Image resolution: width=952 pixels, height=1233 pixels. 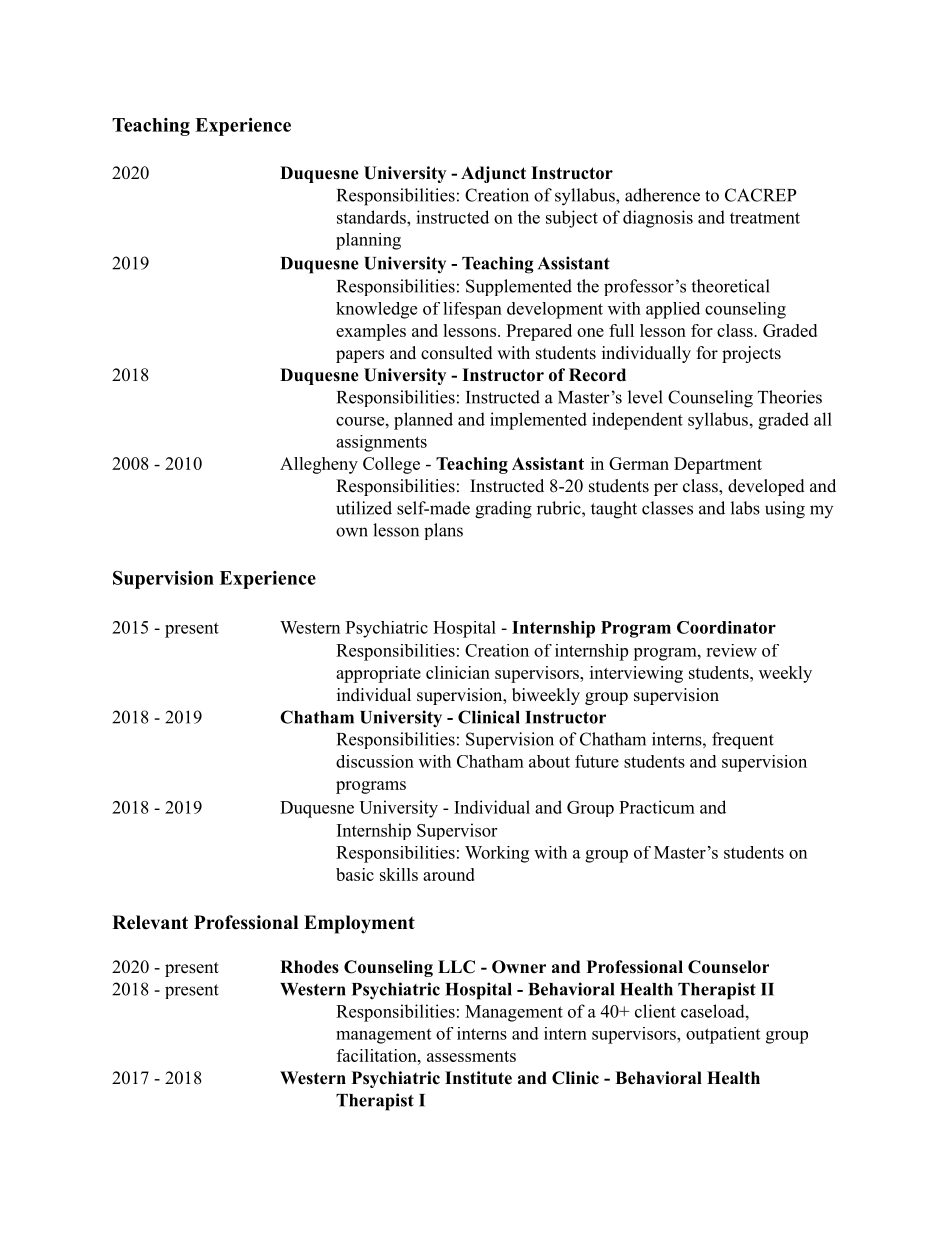 I want to click on plans, so click(x=443, y=531).
